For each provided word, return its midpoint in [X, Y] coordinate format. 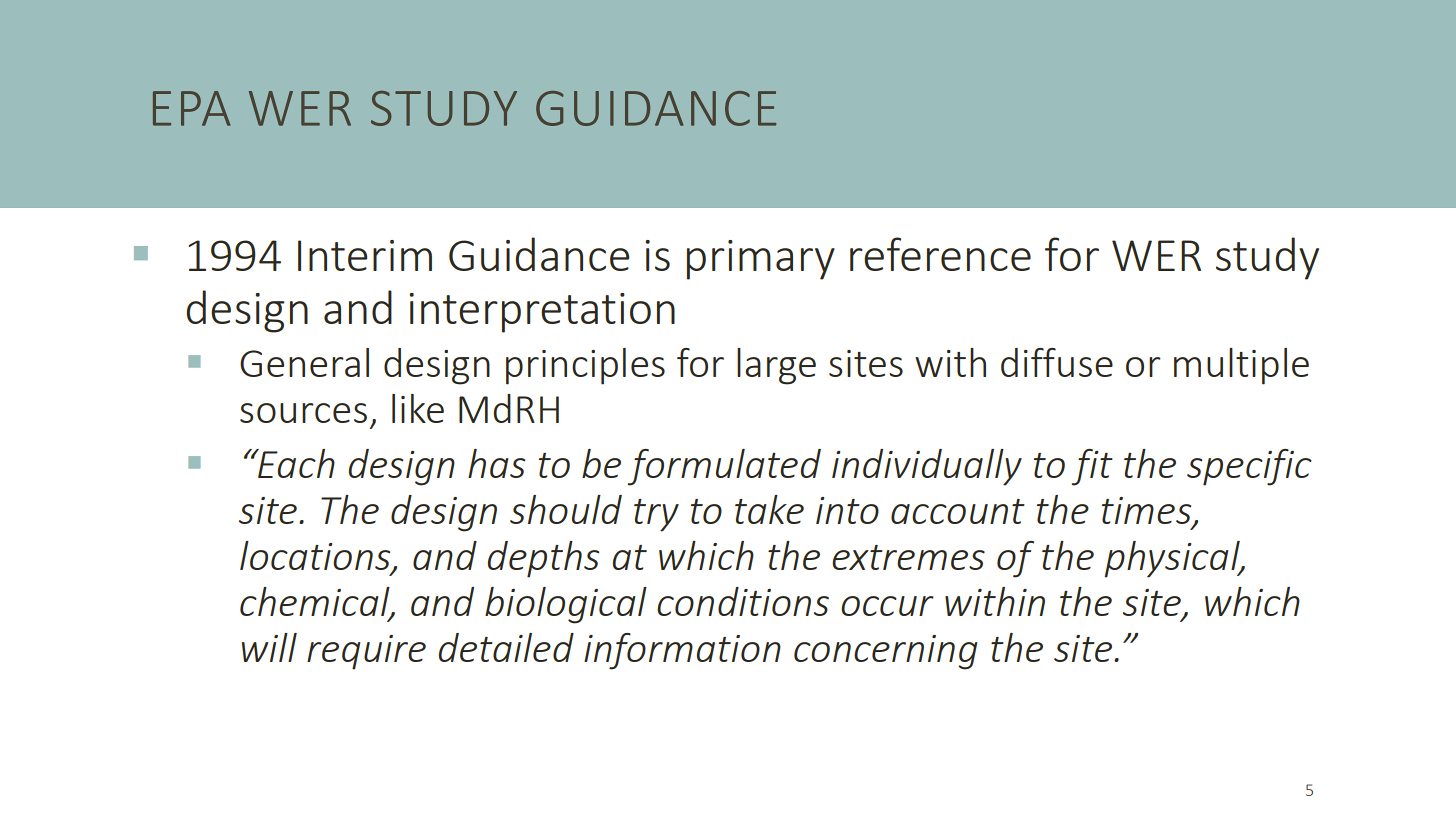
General [304, 362]
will [269, 647]
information [682, 651]
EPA [191, 108]
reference [940, 254]
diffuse [1057, 362]
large [776, 366]
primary [761, 260]
